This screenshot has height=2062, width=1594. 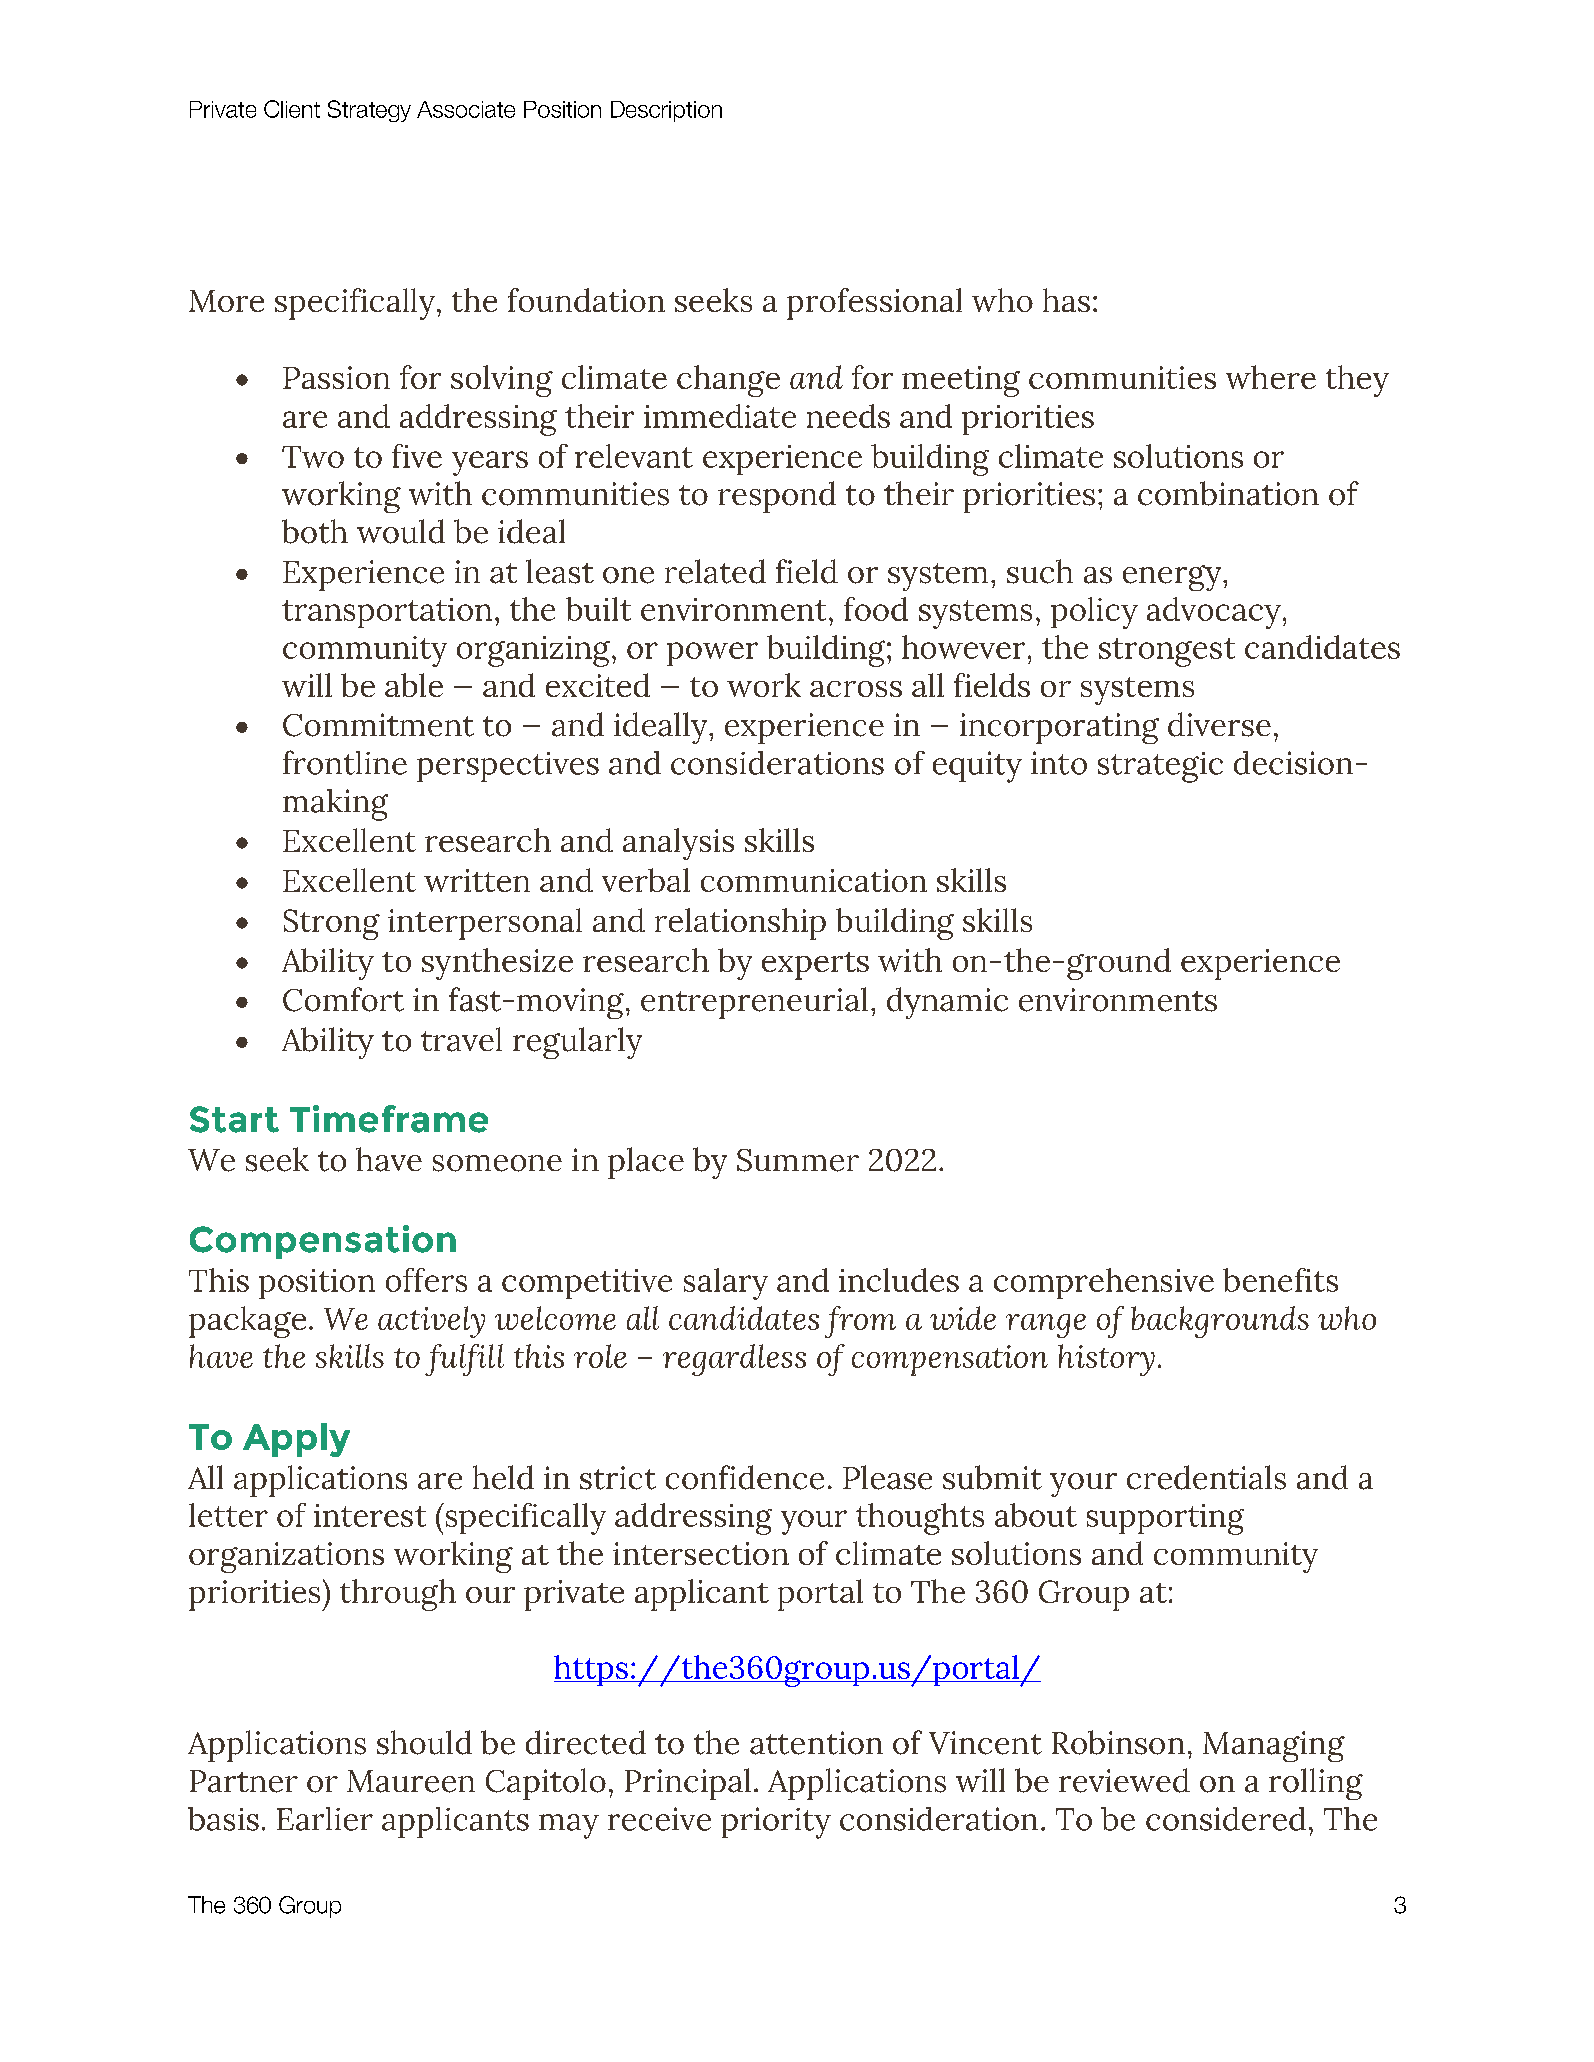 I want to click on experts, so click(x=815, y=966).
